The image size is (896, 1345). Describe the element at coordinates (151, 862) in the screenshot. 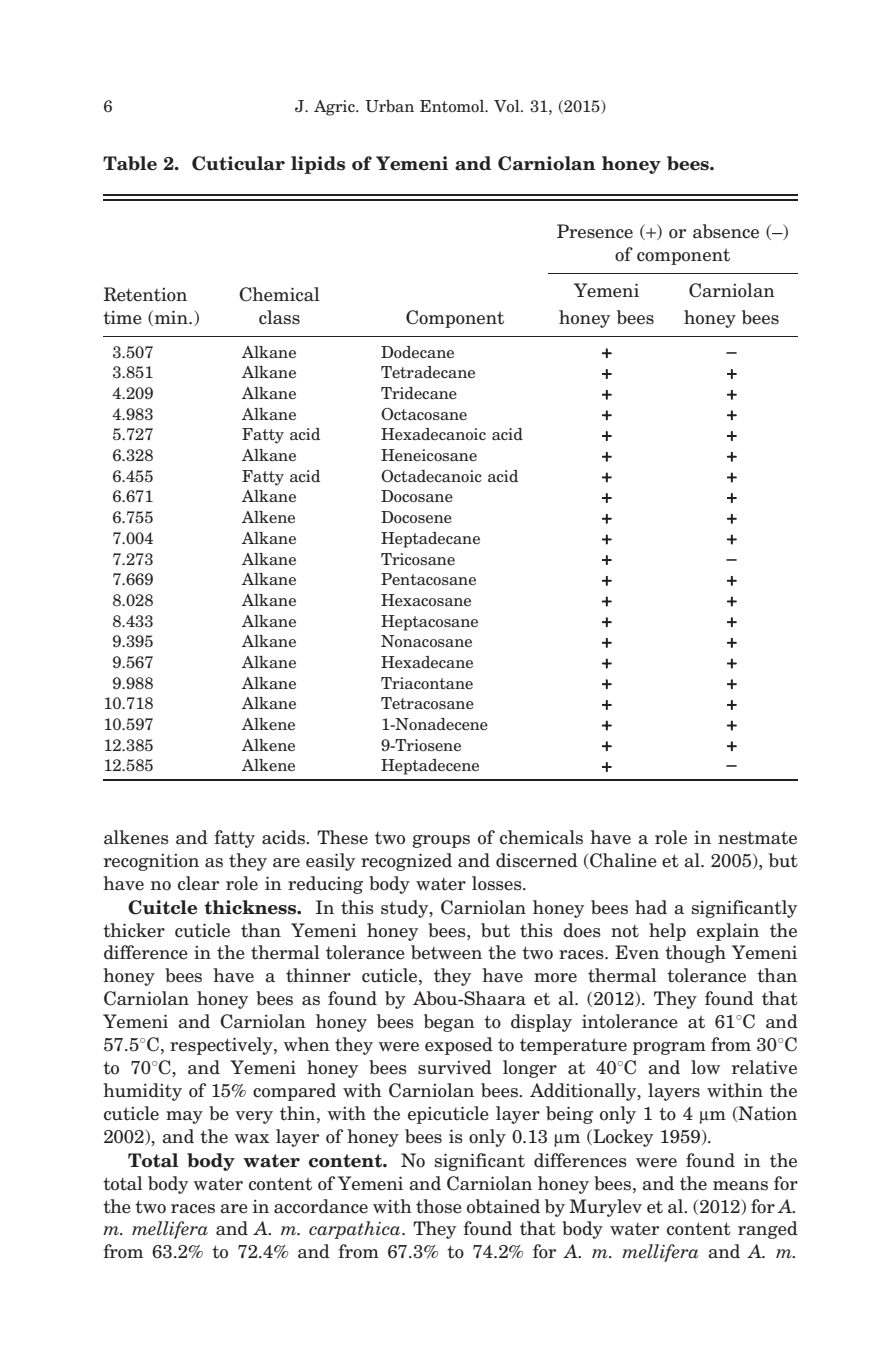

I see `recognition` at that location.
